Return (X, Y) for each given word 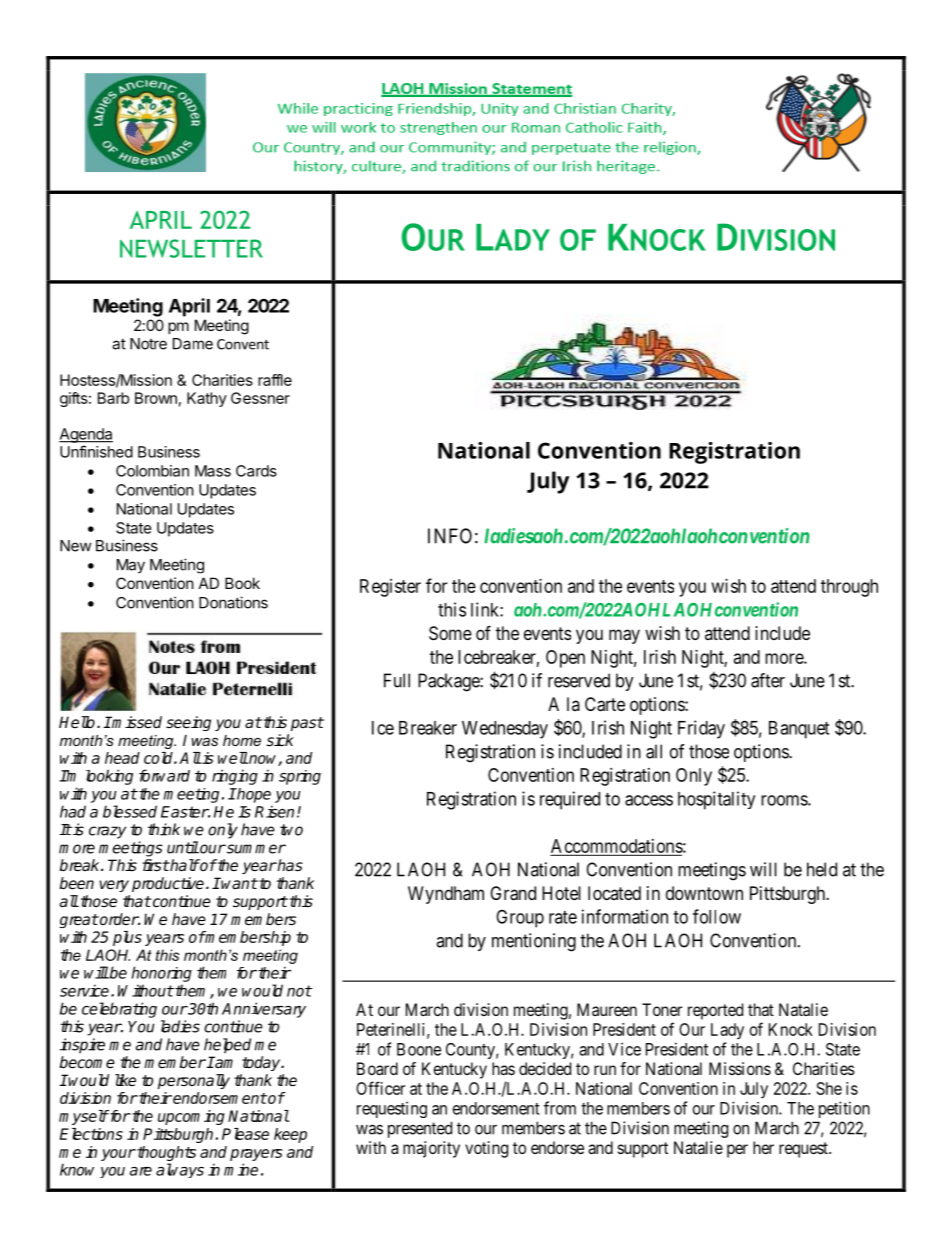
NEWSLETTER (191, 248)
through (849, 588)
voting (486, 1149)
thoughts (165, 1155)
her (763, 1147)
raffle (275, 380)
